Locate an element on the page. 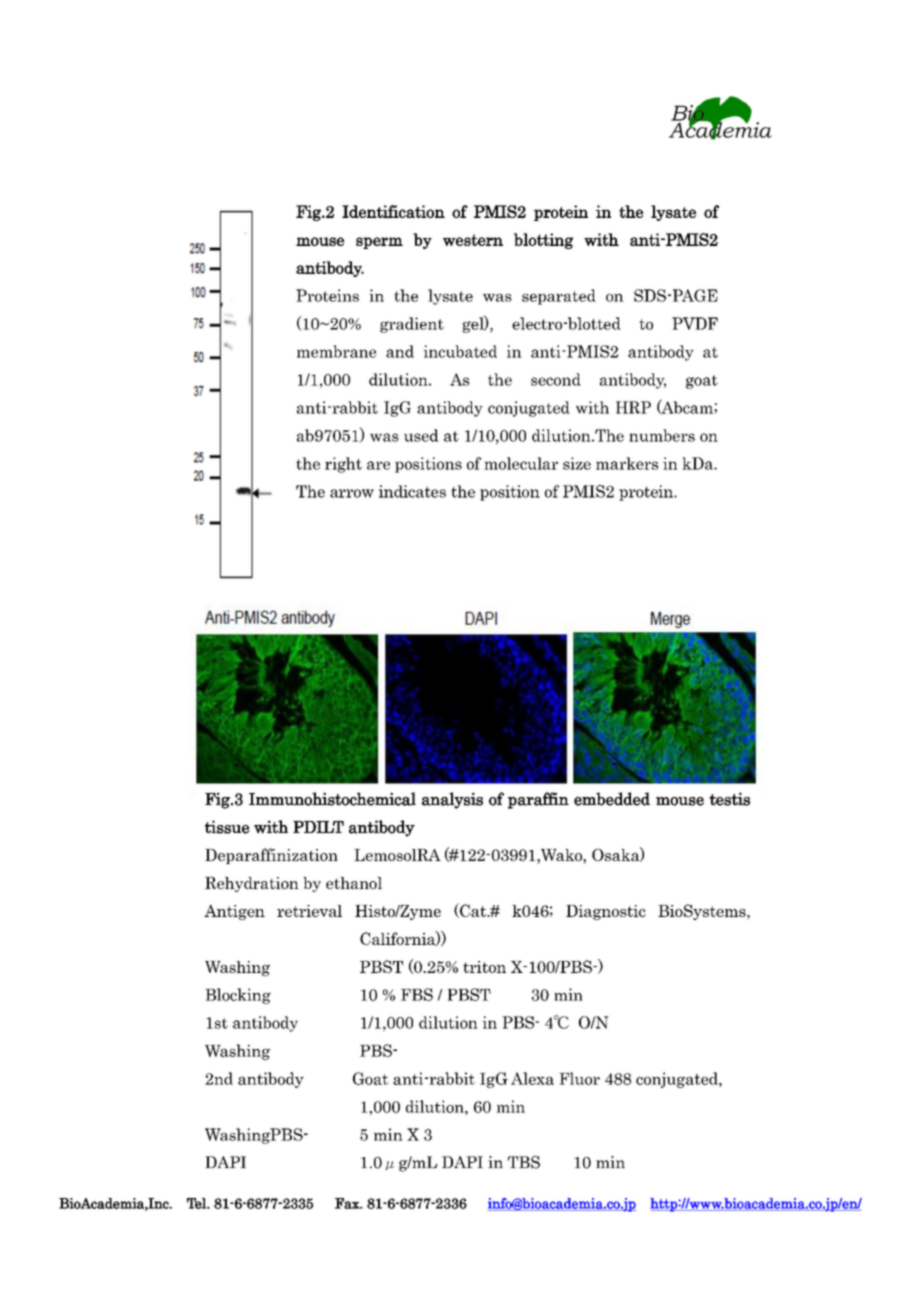 Image resolution: width=924 pixels, height=1308 pixels. Alexa is located at coordinates (532, 1078).
